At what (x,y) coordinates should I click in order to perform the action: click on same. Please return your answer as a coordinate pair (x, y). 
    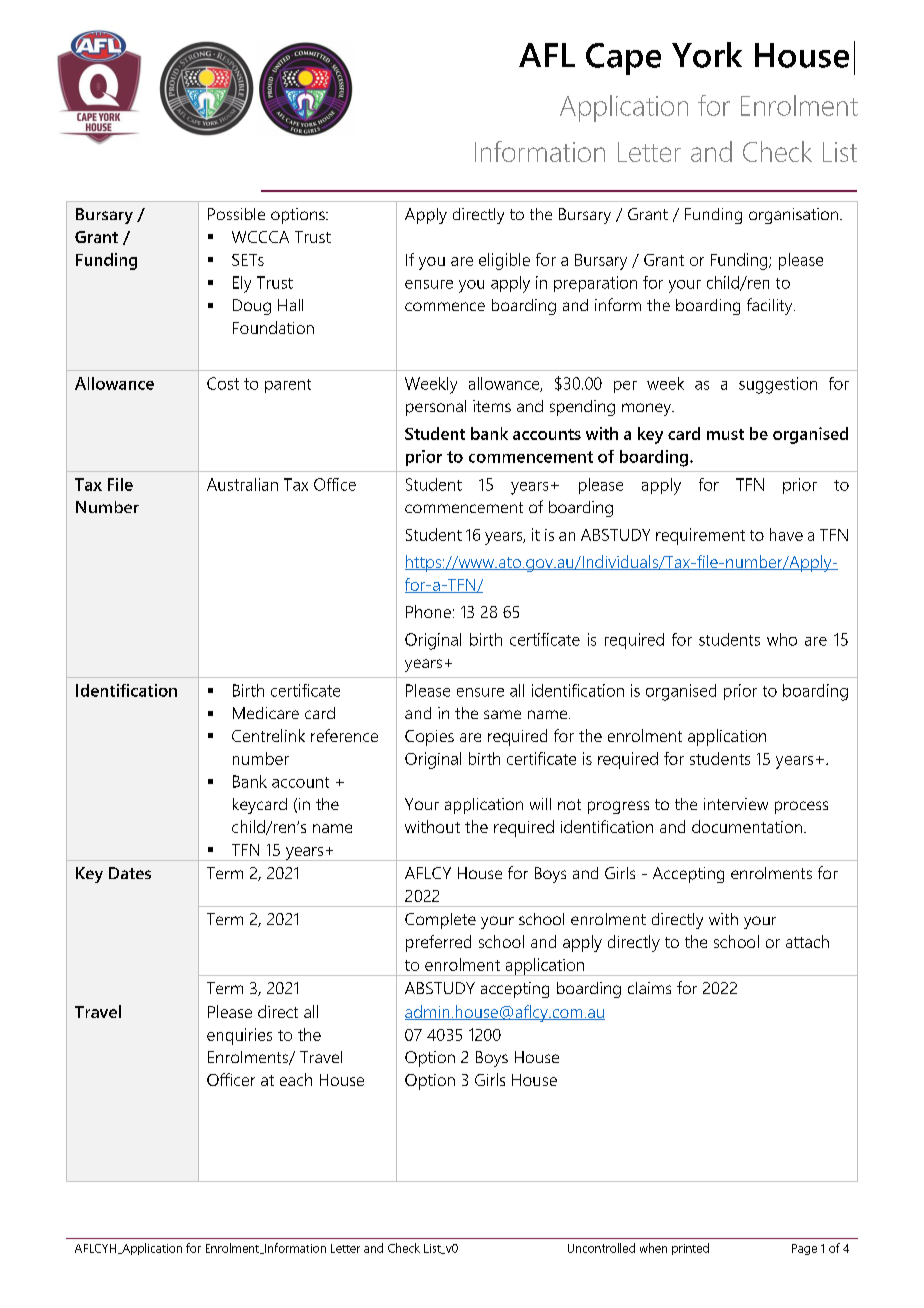
    Looking at the image, I should click on (502, 714).
